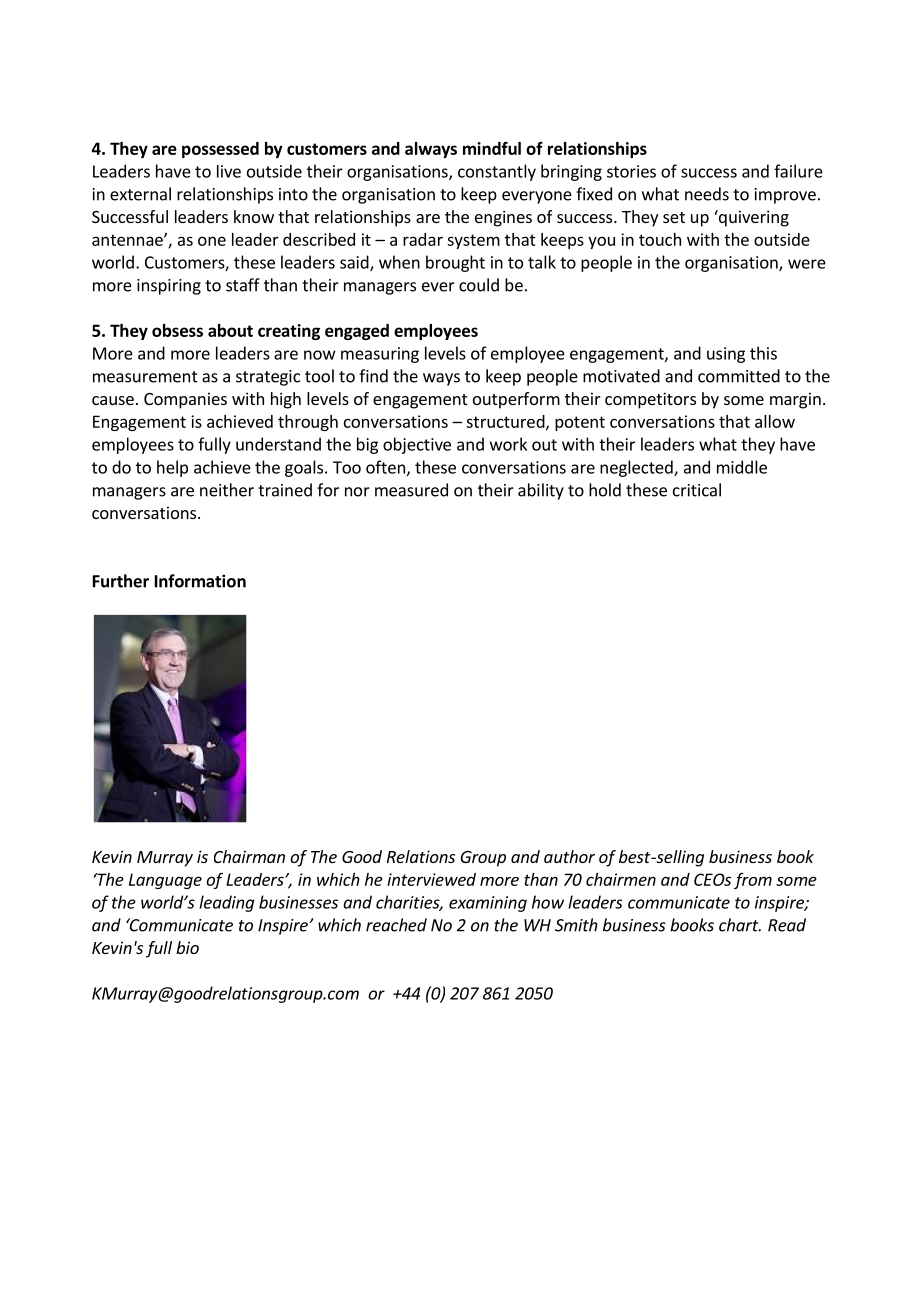  Describe the element at coordinates (775, 421) in the screenshot. I see `allow` at that location.
